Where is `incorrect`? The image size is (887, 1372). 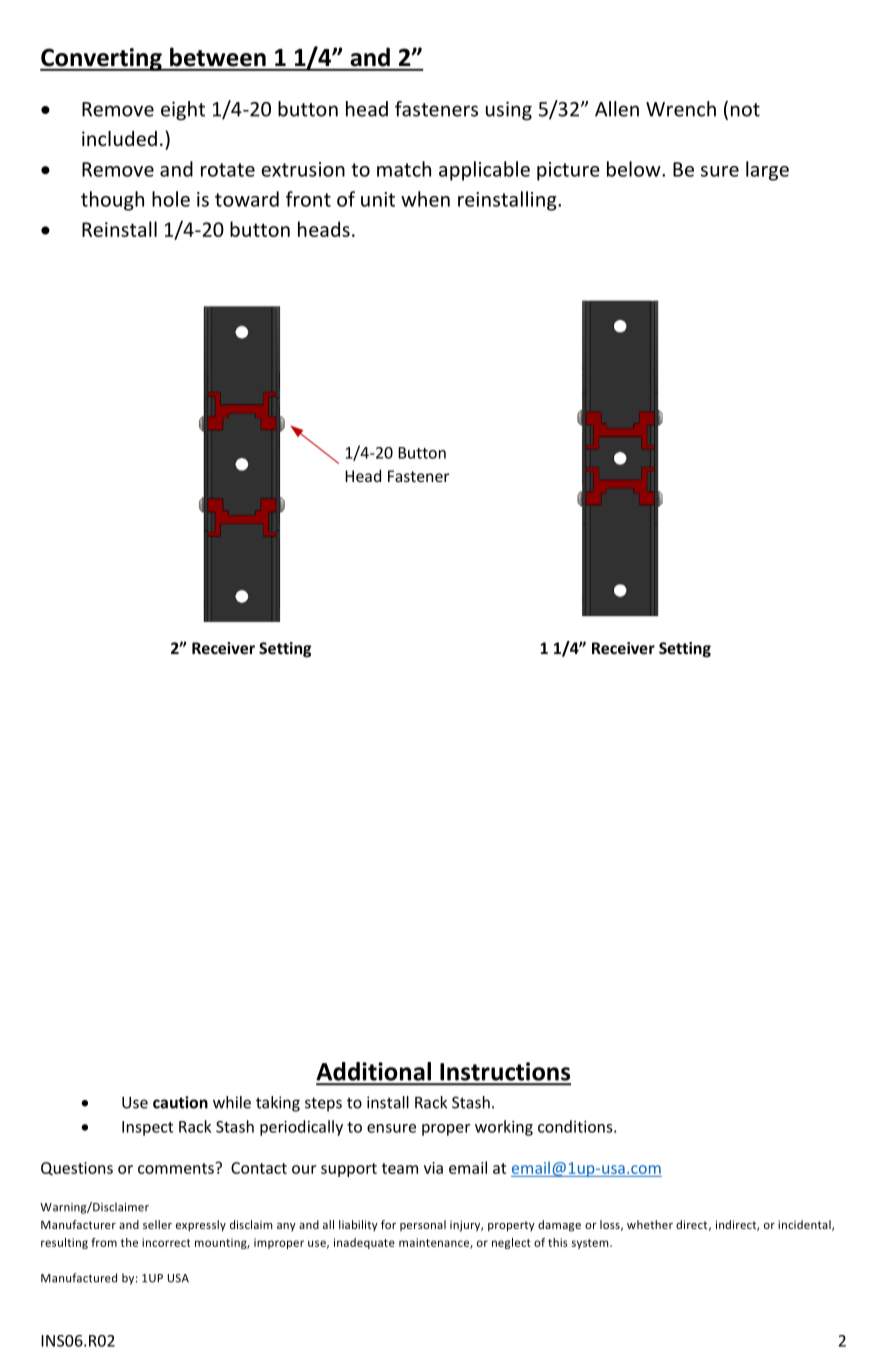 incorrect is located at coordinates (166, 1242).
